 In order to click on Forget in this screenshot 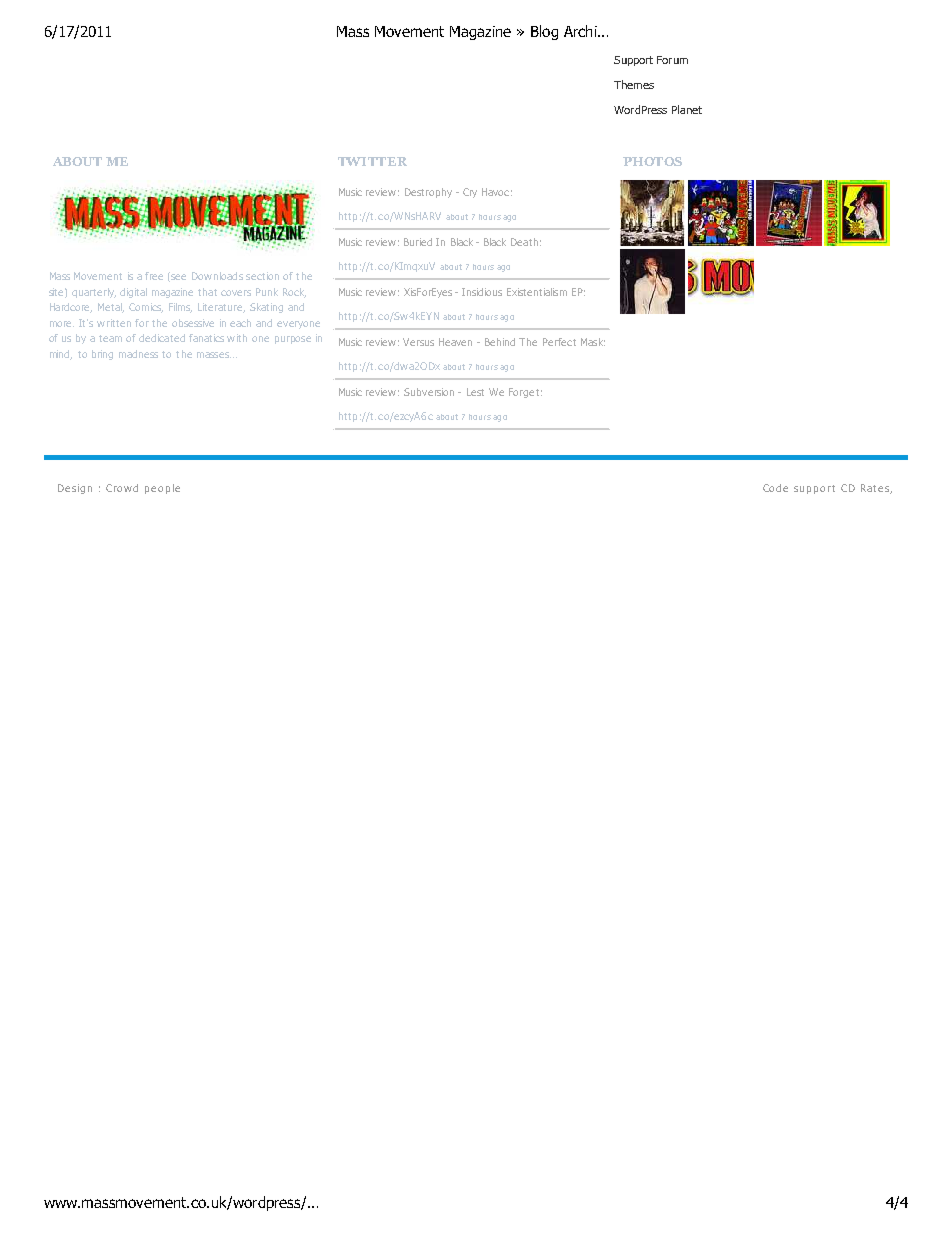, I will do `click(524, 393)`.
